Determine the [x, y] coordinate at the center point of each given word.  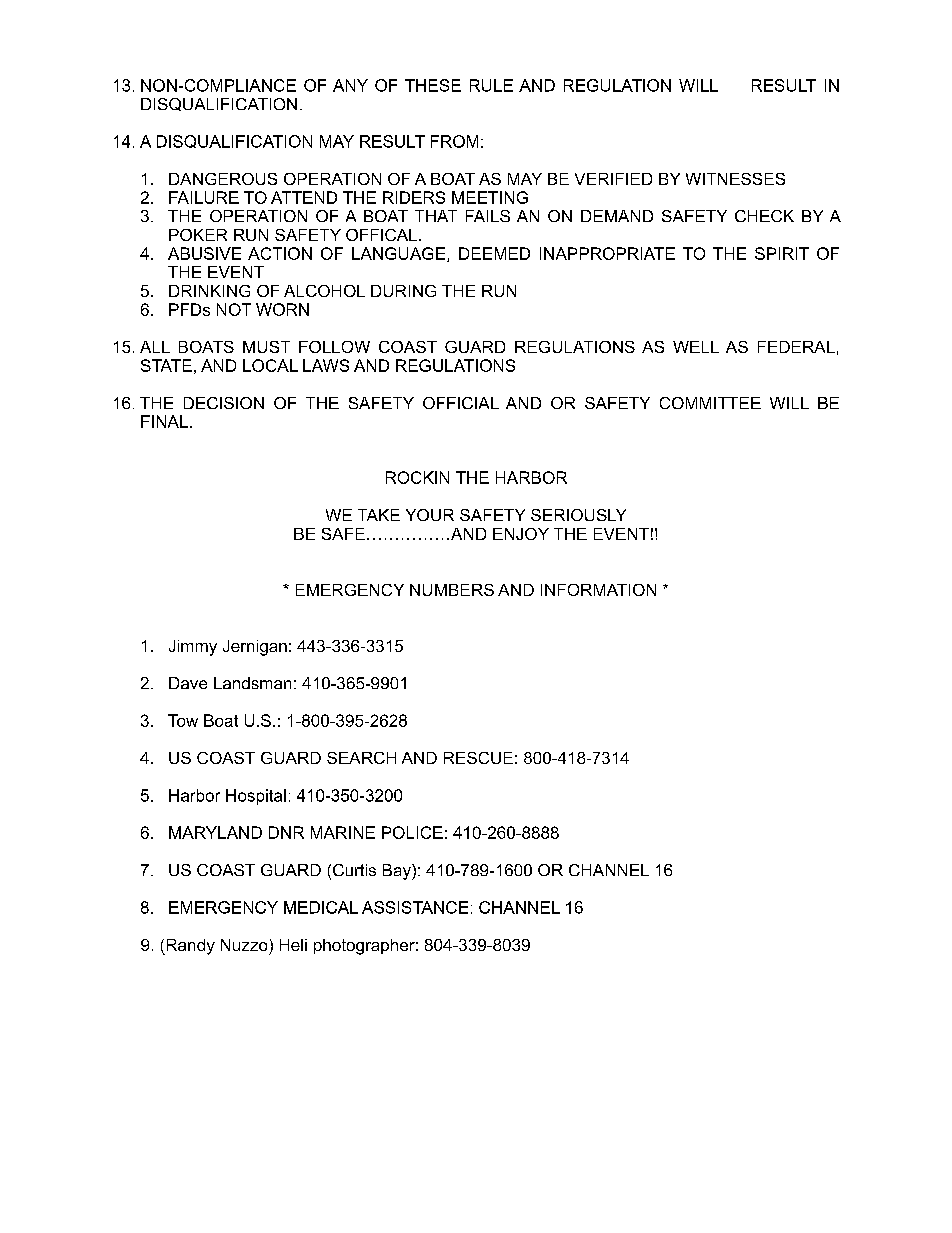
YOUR [430, 515]
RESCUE [478, 758]
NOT [234, 309]
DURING [403, 291]
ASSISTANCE [415, 907]
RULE [491, 85]
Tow [183, 720]
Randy [189, 947]
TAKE [379, 515]
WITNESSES [735, 179]
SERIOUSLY [578, 515]
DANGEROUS [223, 179]
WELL [696, 347]
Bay [398, 872]
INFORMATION [598, 590]
